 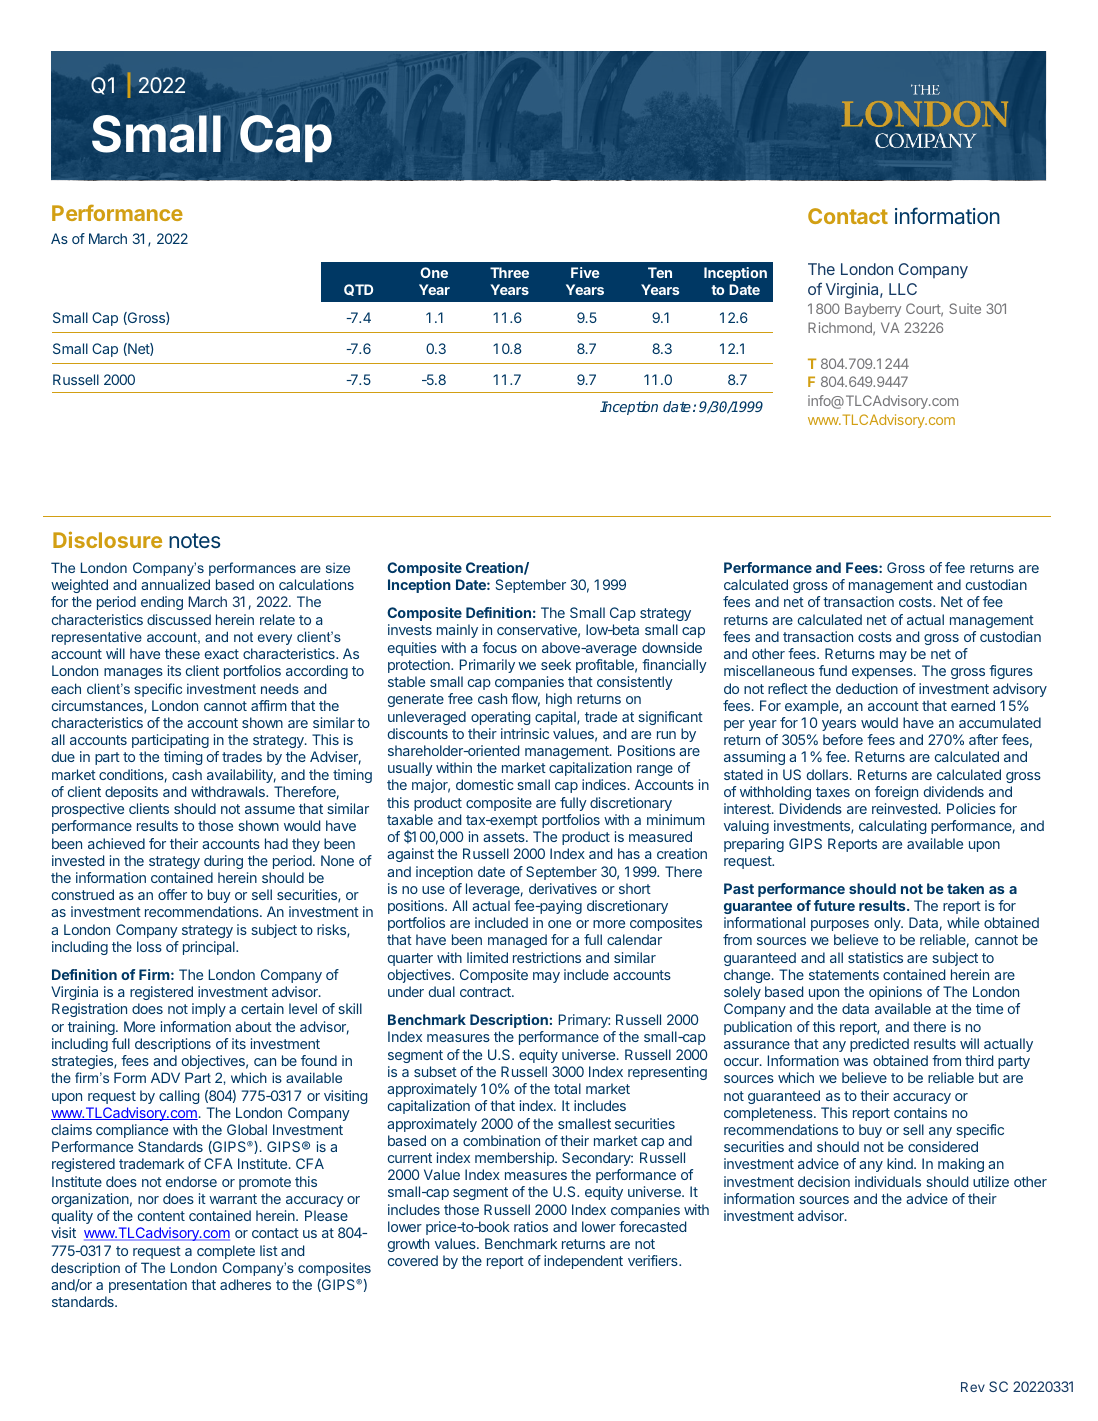 What do you see at coordinates (973, 1387) in the document?
I see `Rev` at bounding box center [973, 1387].
